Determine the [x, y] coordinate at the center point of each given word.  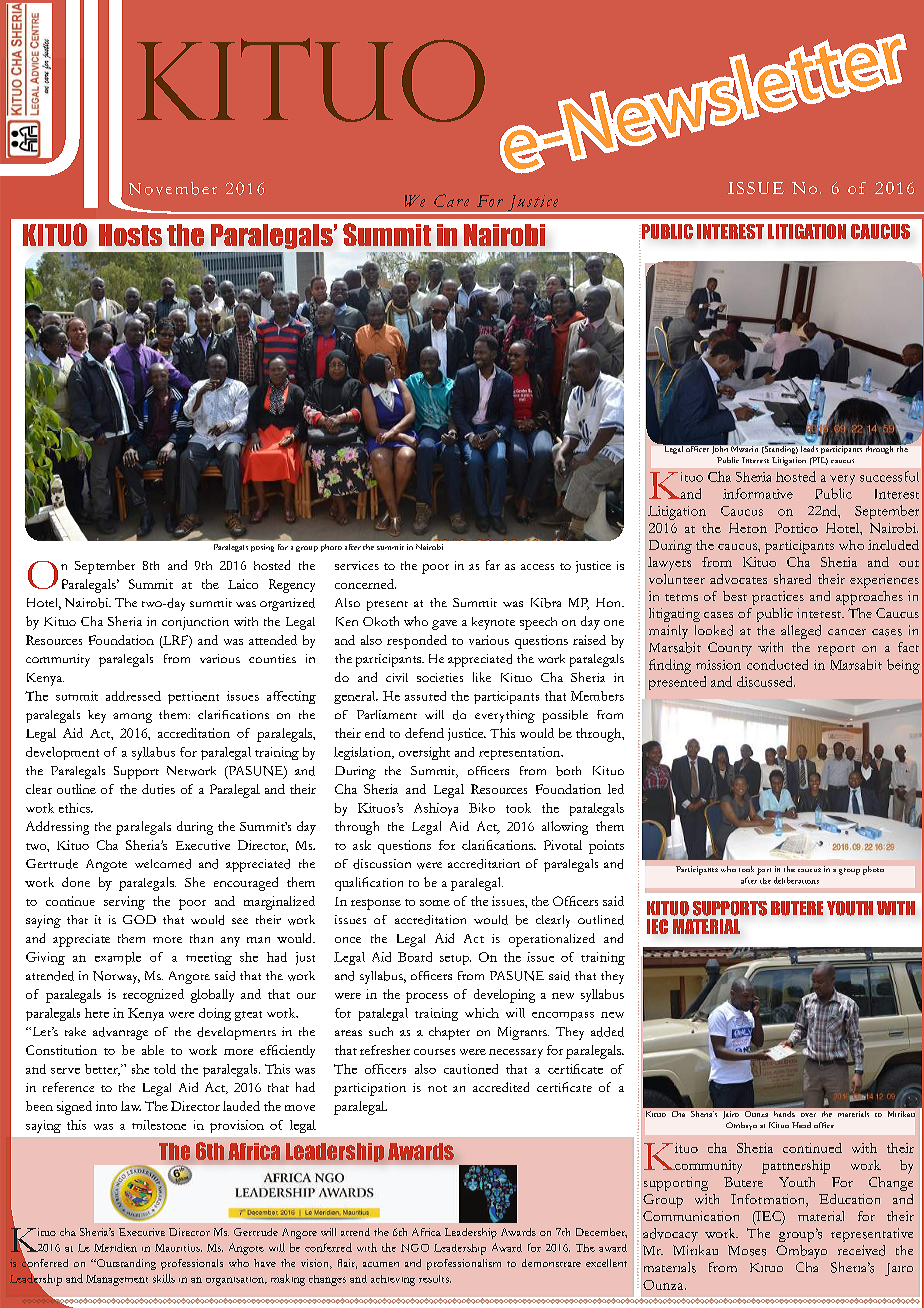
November [173, 188]
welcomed [163, 864]
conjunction [195, 623]
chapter [449, 1033]
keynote [493, 623]
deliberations [796, 880]
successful [889, 476]
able [153, 1050]
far [493, 565]
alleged [801, 632]
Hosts [130, 235]
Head [801, 1125]
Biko [482, 808]
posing [262, 548]
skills [164, 1278]
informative [758, 493]
